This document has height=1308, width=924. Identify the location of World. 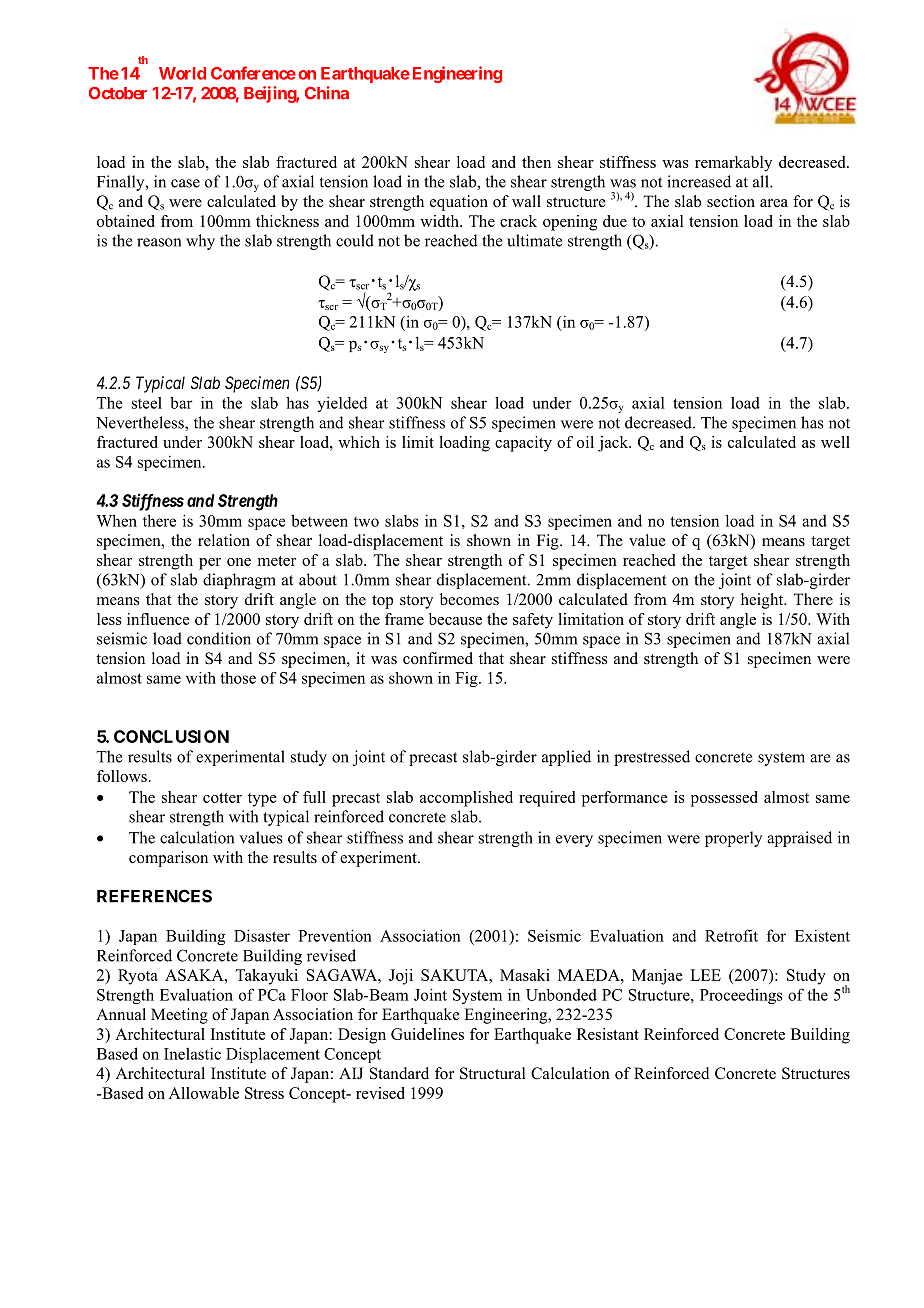
(182, 73).
